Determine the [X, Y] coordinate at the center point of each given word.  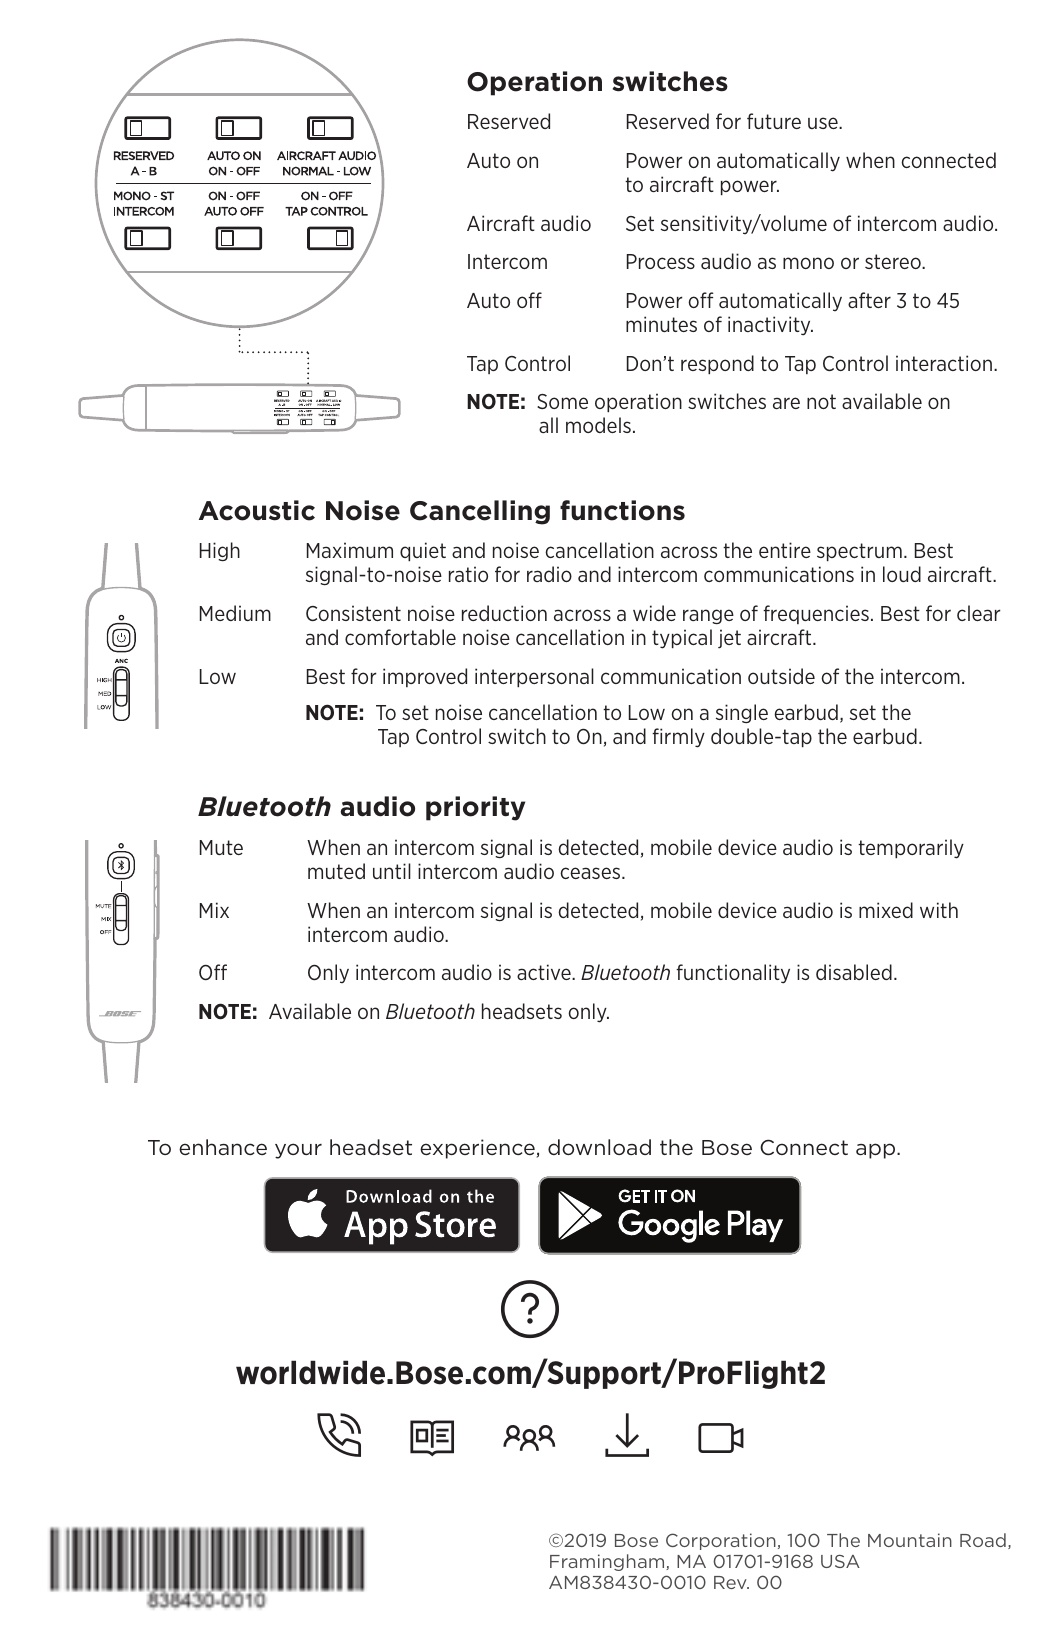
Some [562, 401]
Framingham [608, 1562]
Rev [731, 1582]
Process [661, 261]
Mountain [910, 1540]
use [824, 123]
